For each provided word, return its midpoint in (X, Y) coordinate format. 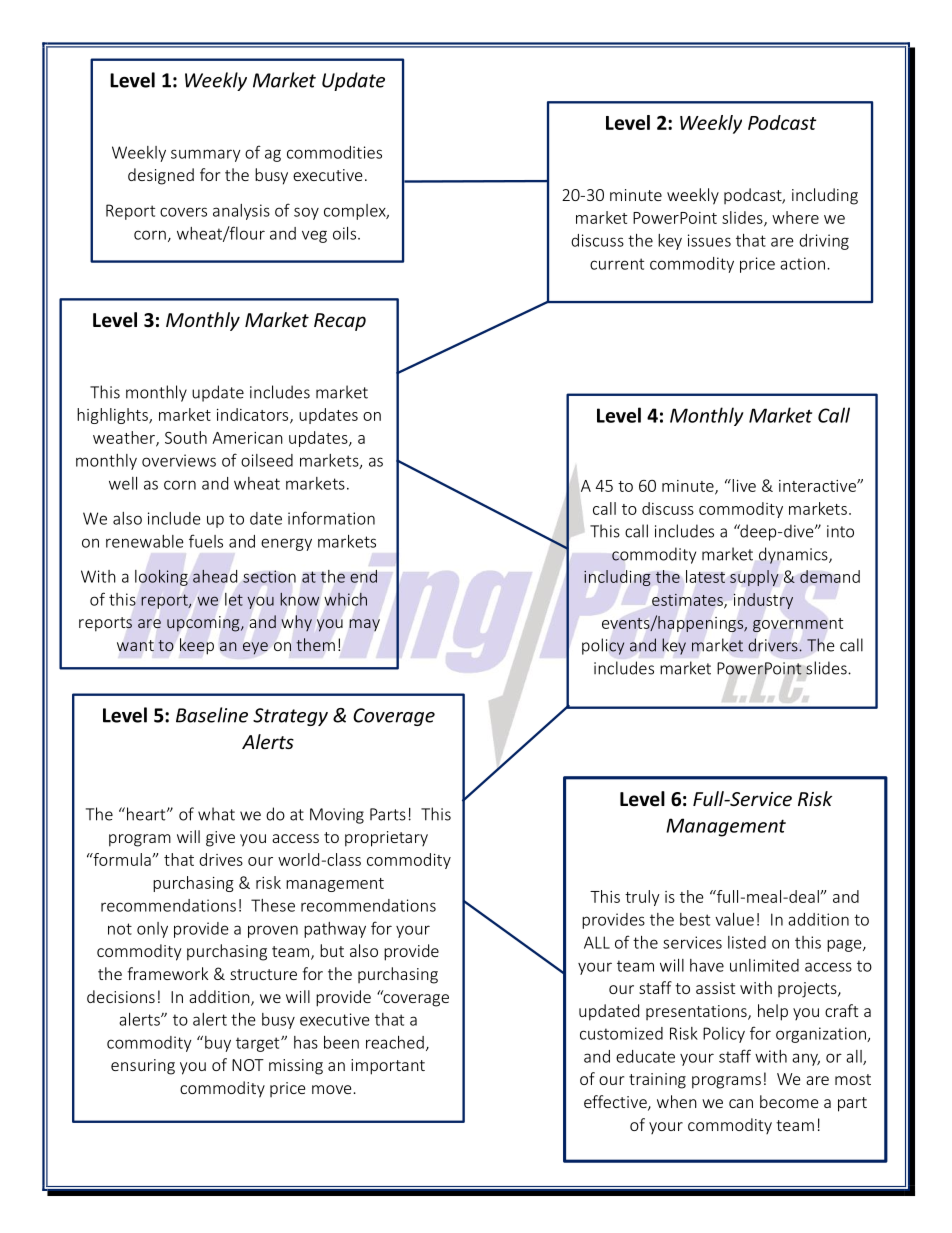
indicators (254, 415)
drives (221, 859)
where (795, 217)
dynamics (794, 555)
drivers (774, 645)
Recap (340, 322)
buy (218, 1044)
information (331, 518)
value (734, 919)
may (364, 625)
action (802, 263)
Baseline (212, 715)
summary (206, 155)
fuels (206, 541)
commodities (334, 152)
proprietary (386, 839)
